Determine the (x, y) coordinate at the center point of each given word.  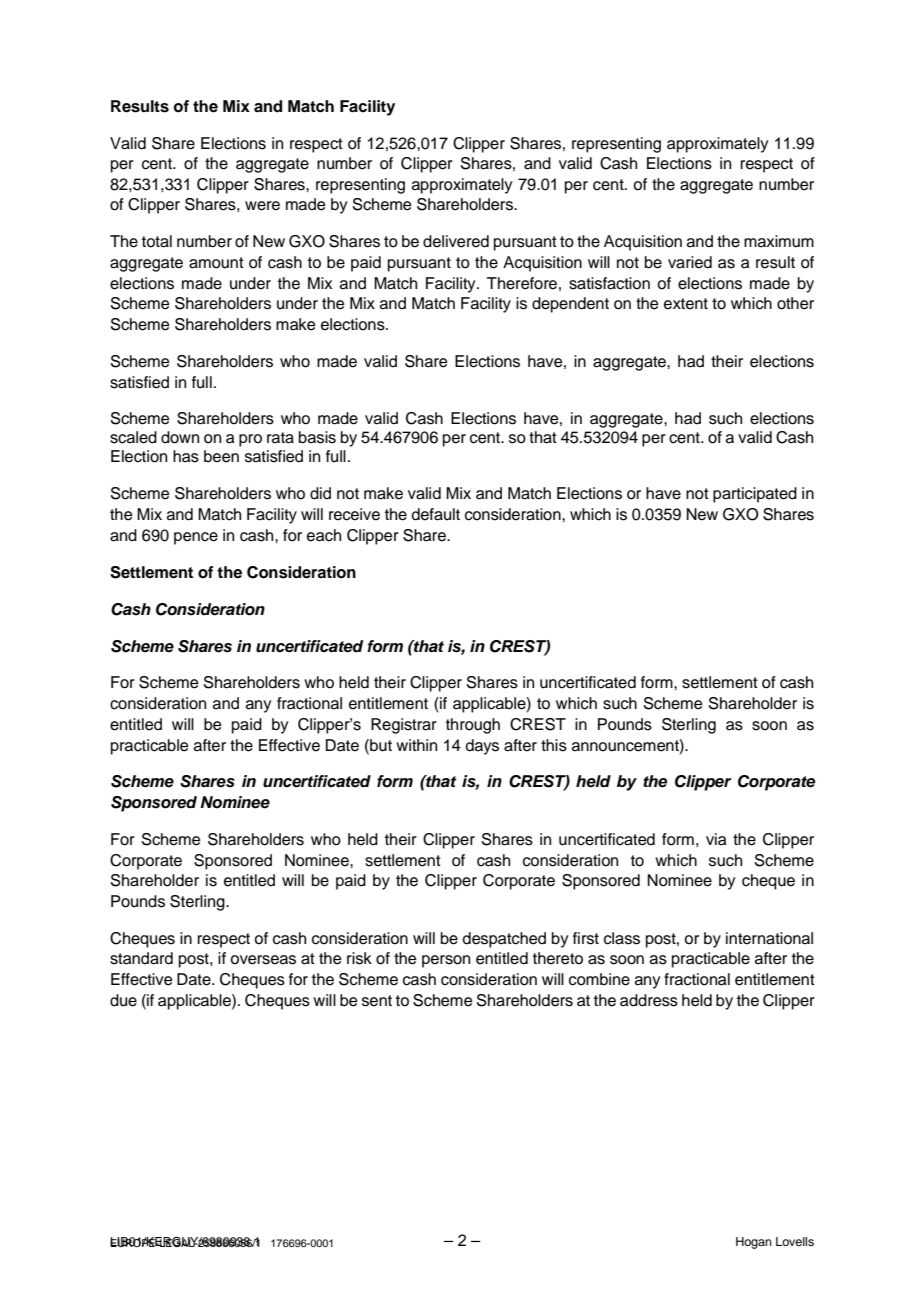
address (649, 1000)
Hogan (754, 1243)
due (123, 1000)
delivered (456, 241)
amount (216, 263)
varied (690, 262)
